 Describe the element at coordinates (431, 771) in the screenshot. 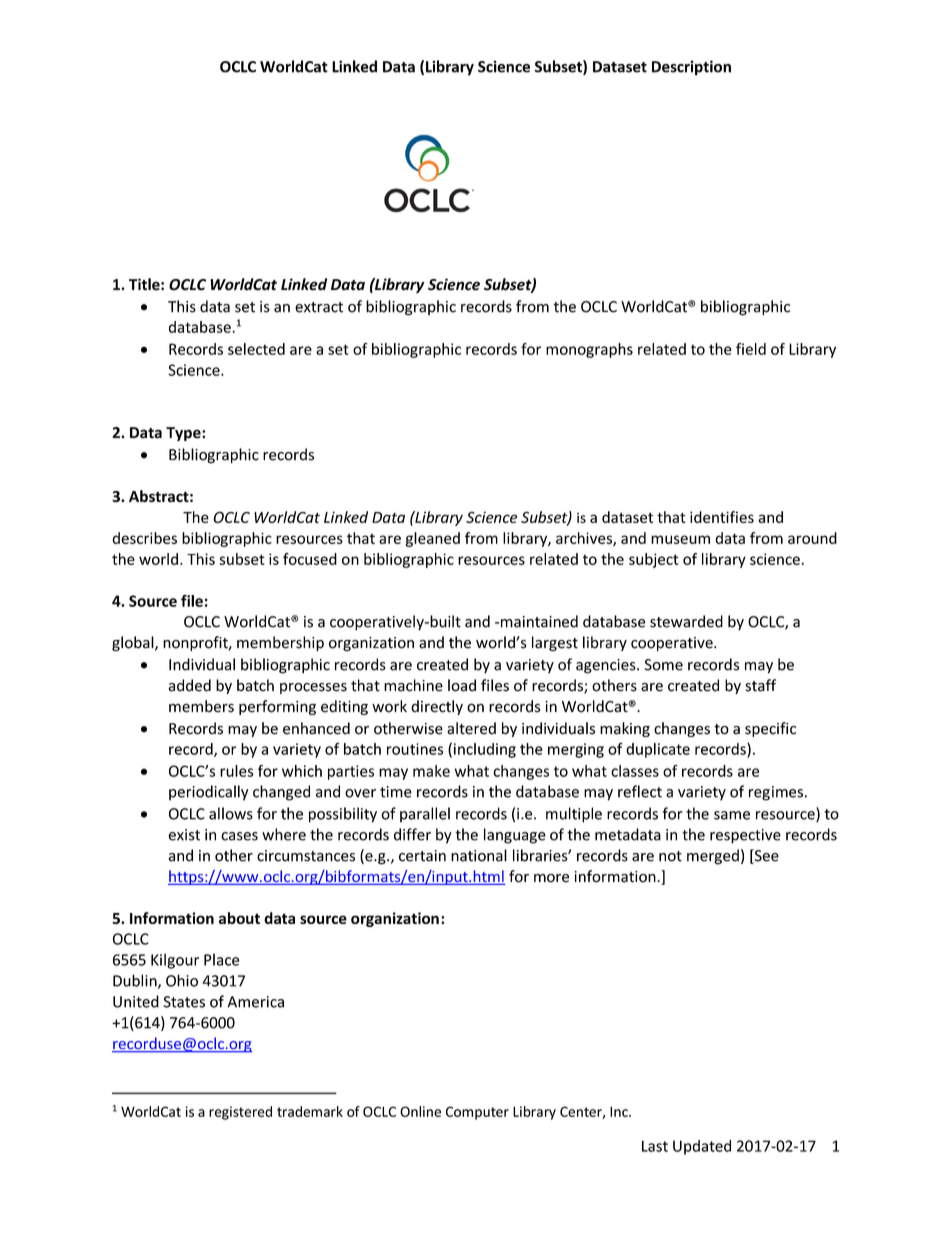

I see `make` at that location.
